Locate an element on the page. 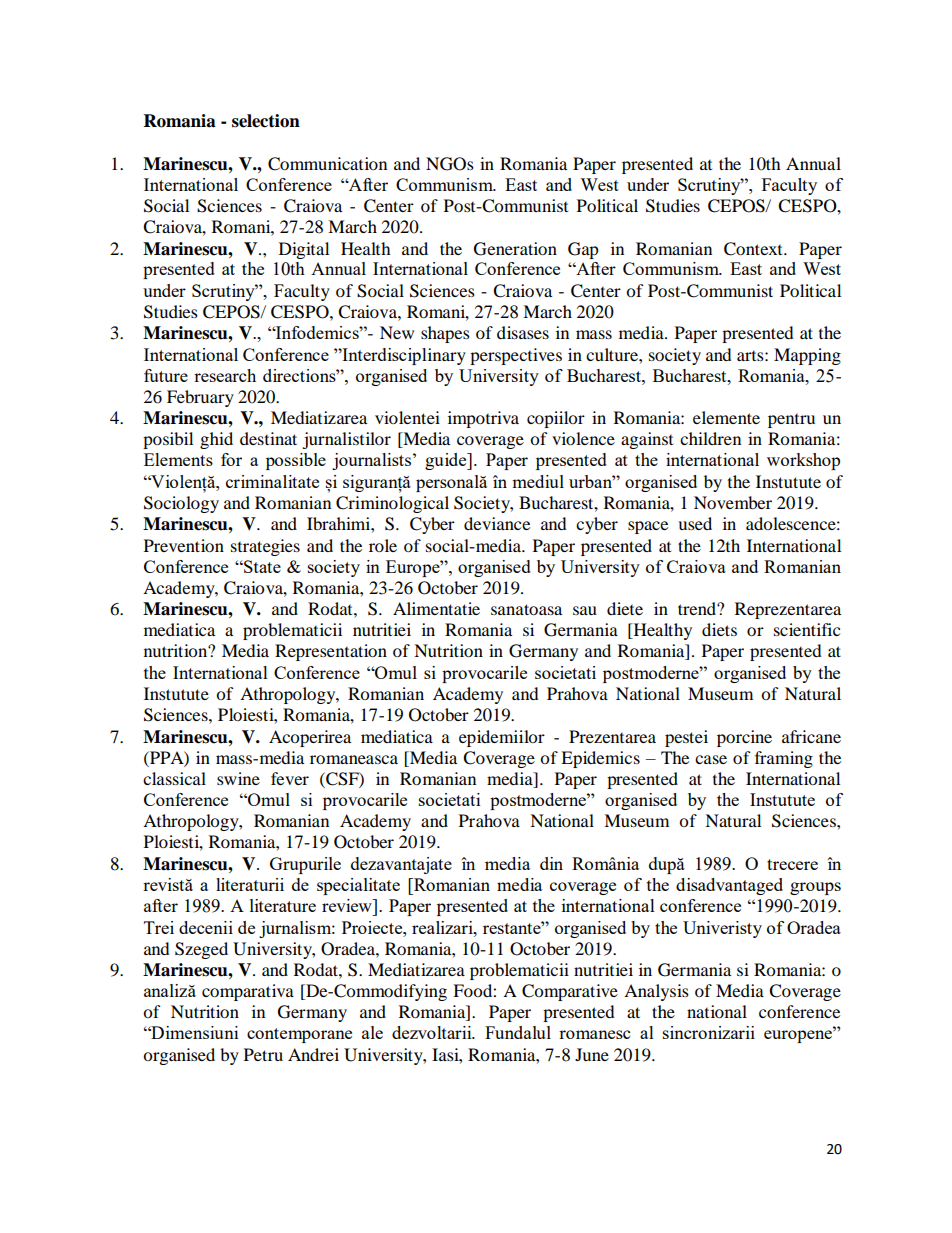 The width and height of the page is (952, 1233). trend is located at coordinates (698, 608).
